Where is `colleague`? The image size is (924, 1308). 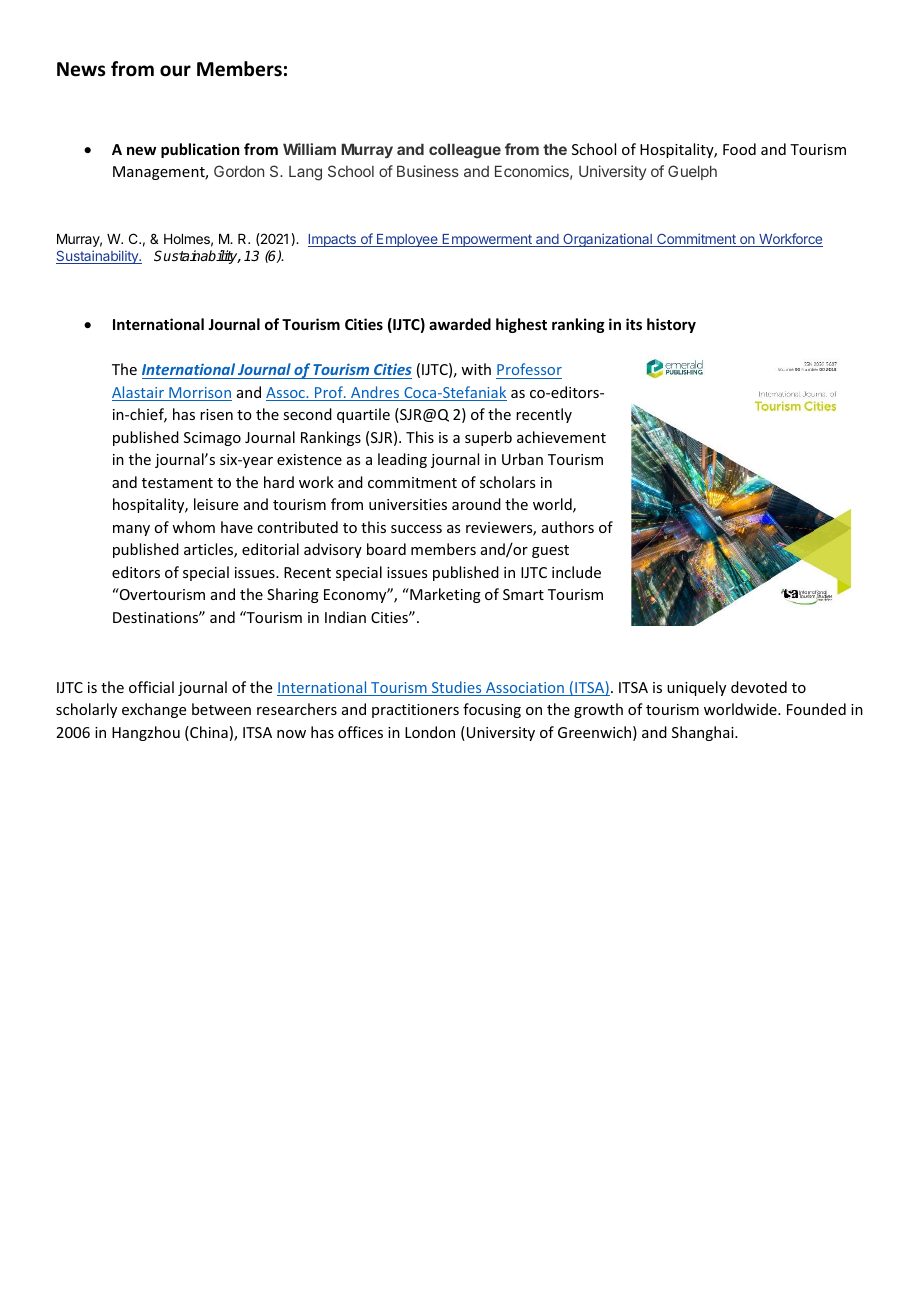 colleague is located at coordinates (465, 151).
